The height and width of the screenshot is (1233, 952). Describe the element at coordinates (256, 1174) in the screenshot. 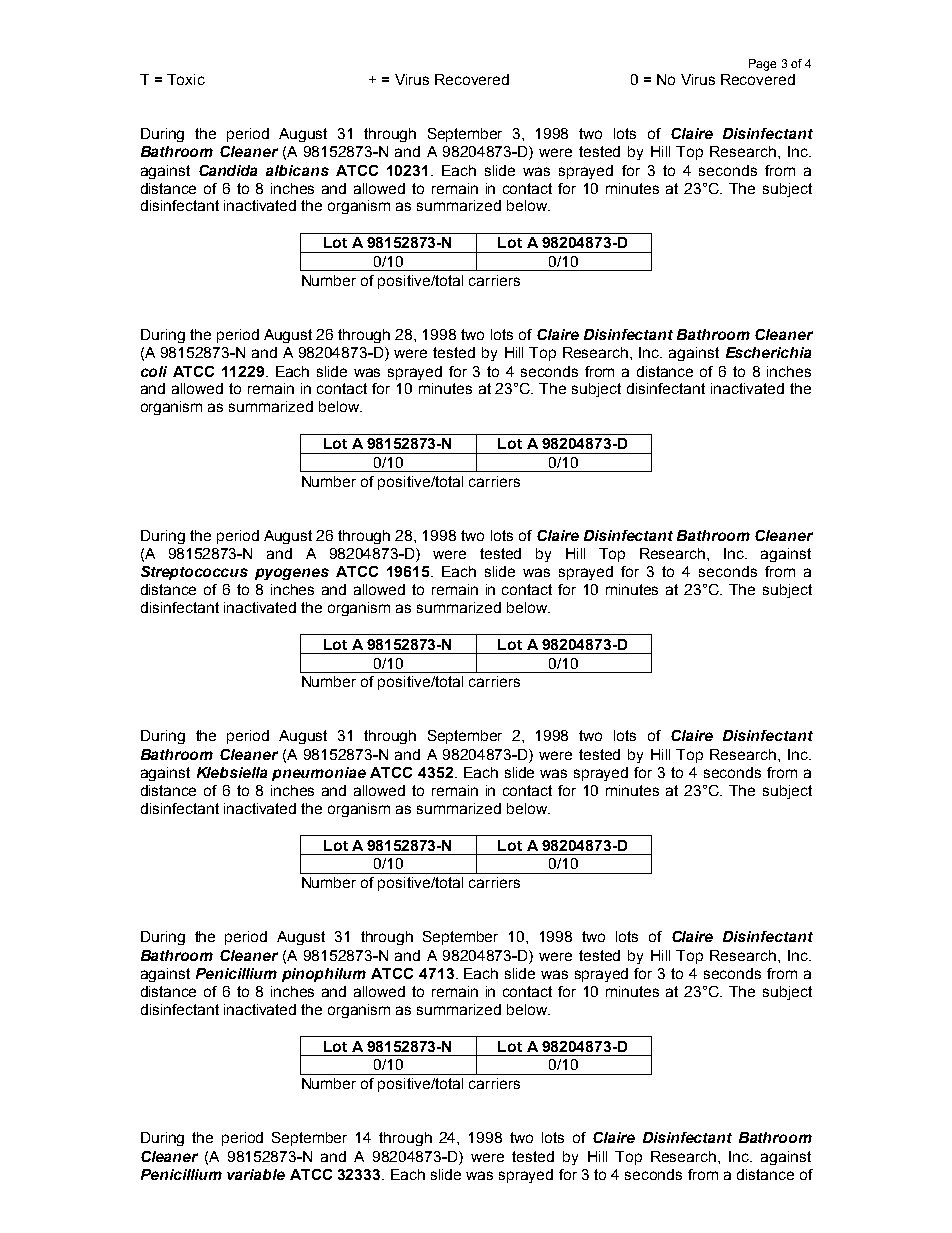

I see `variable` at that location.
